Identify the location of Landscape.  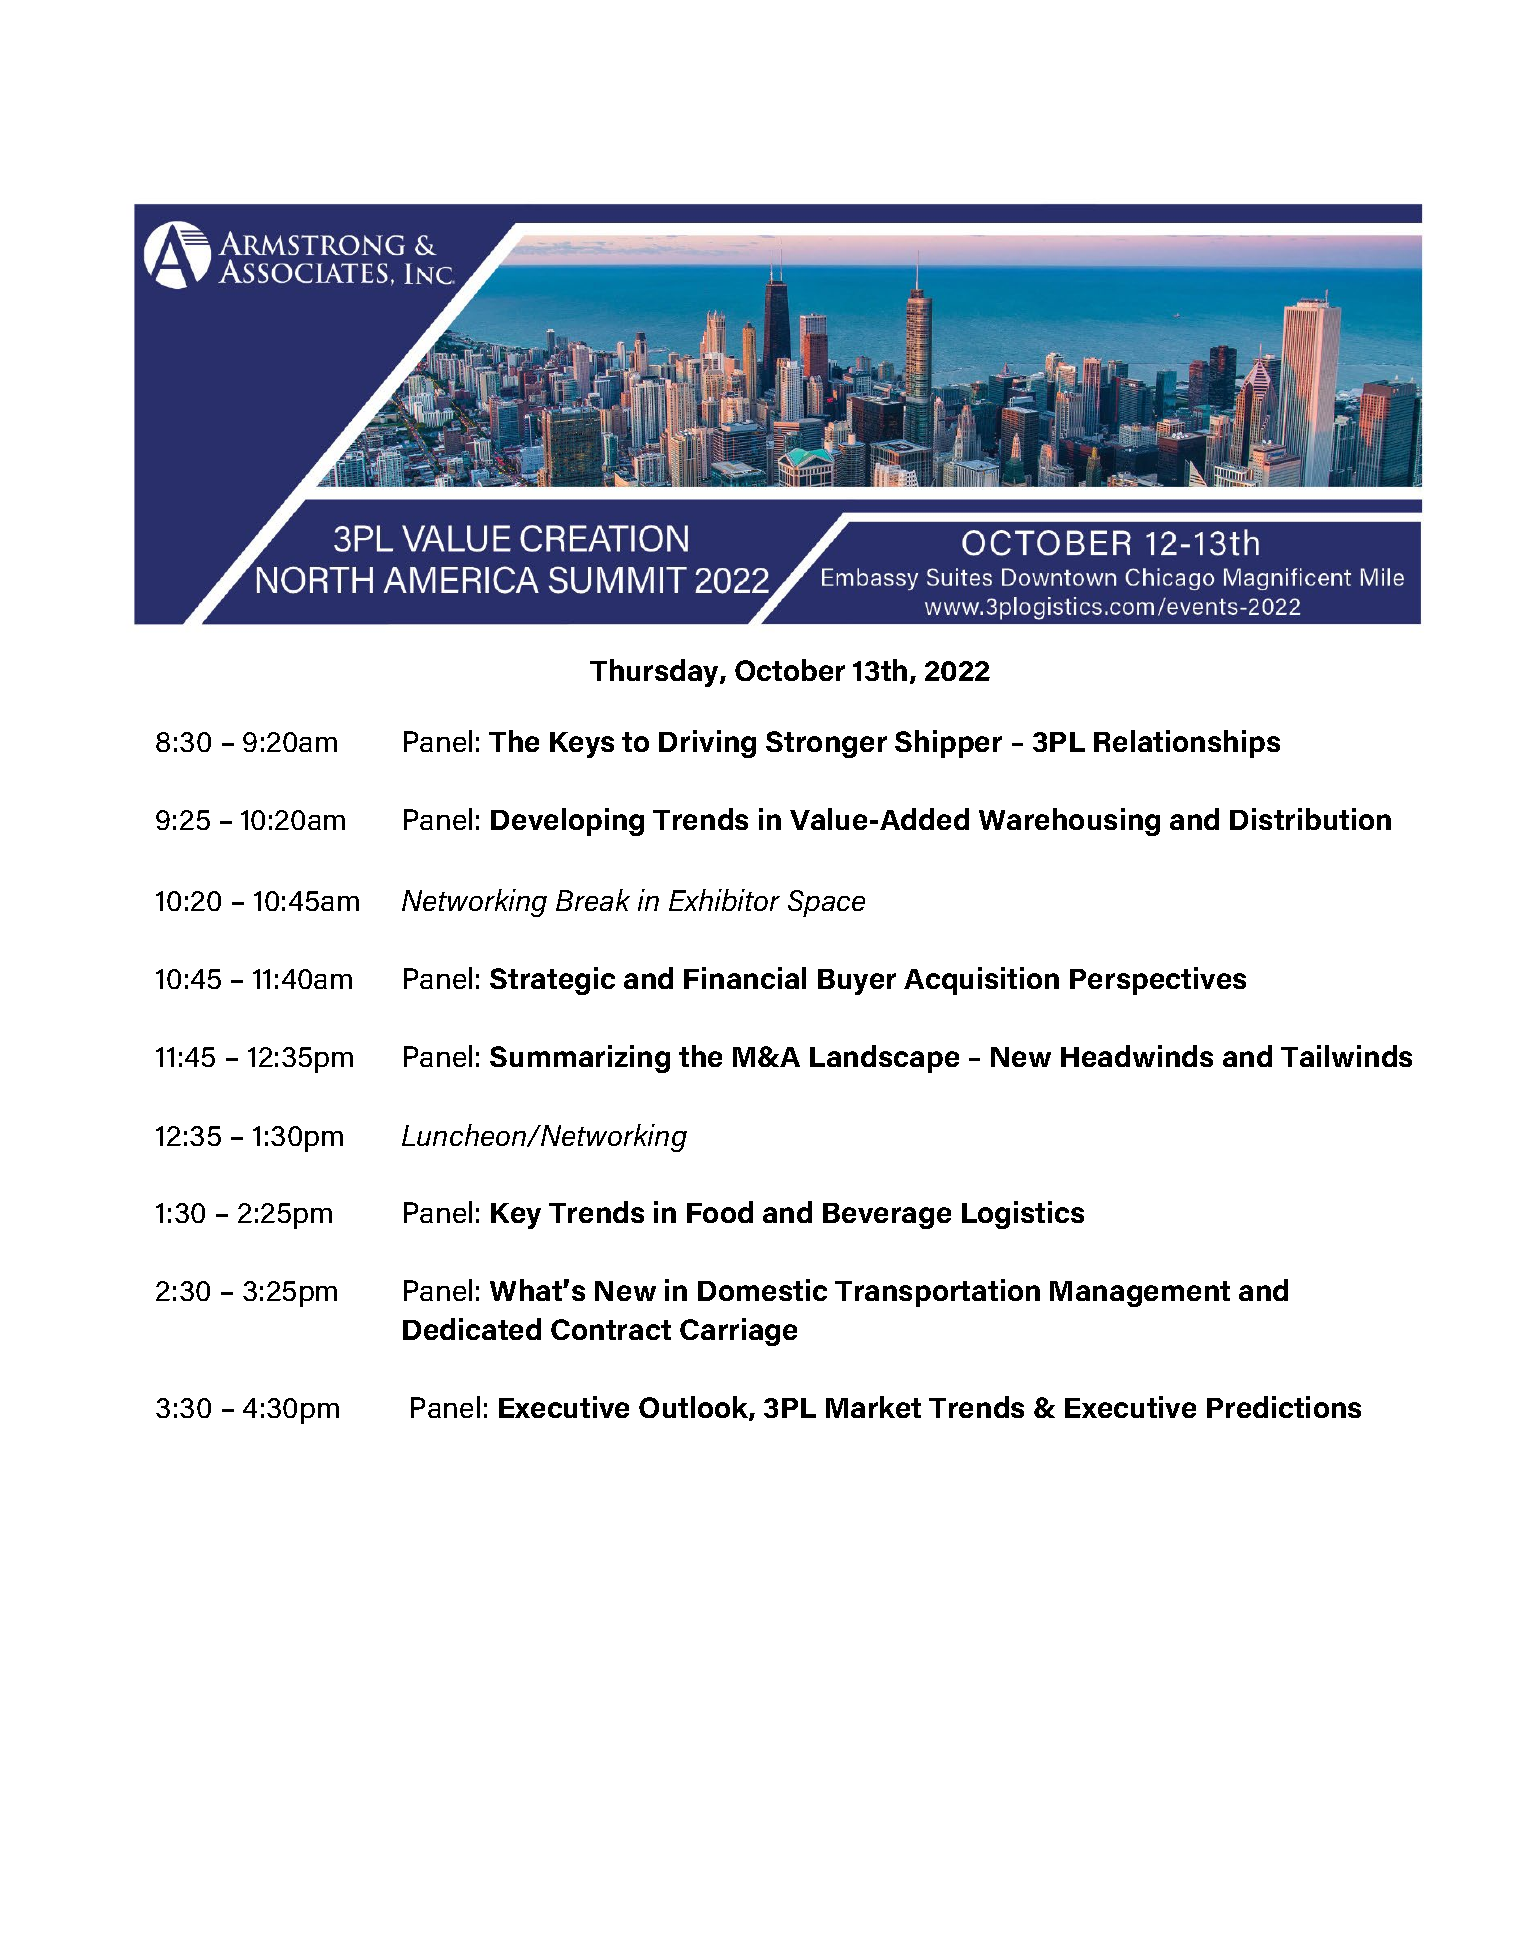
(884, 1059).
